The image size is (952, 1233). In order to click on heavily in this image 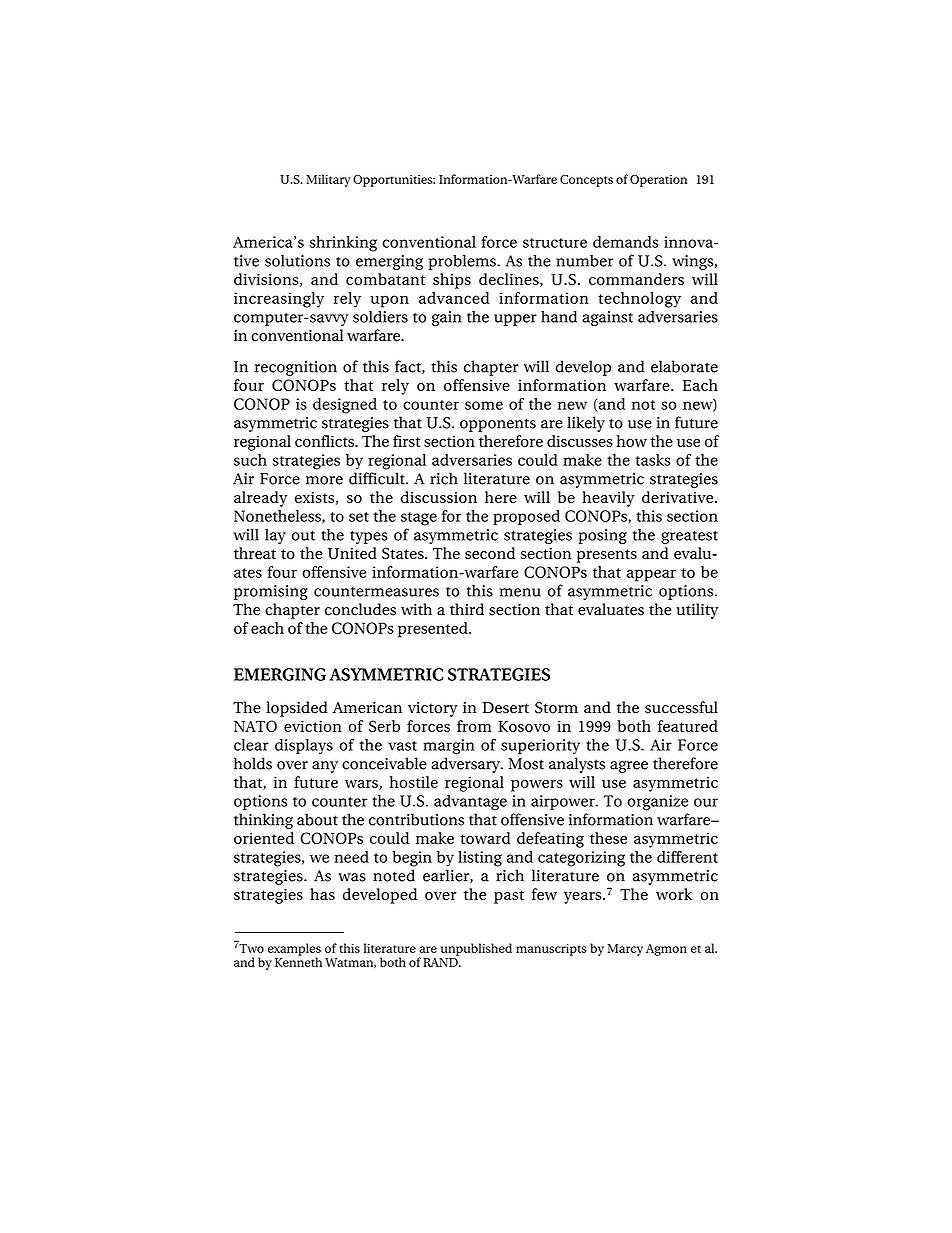, I will do `click(608, 499)`.
